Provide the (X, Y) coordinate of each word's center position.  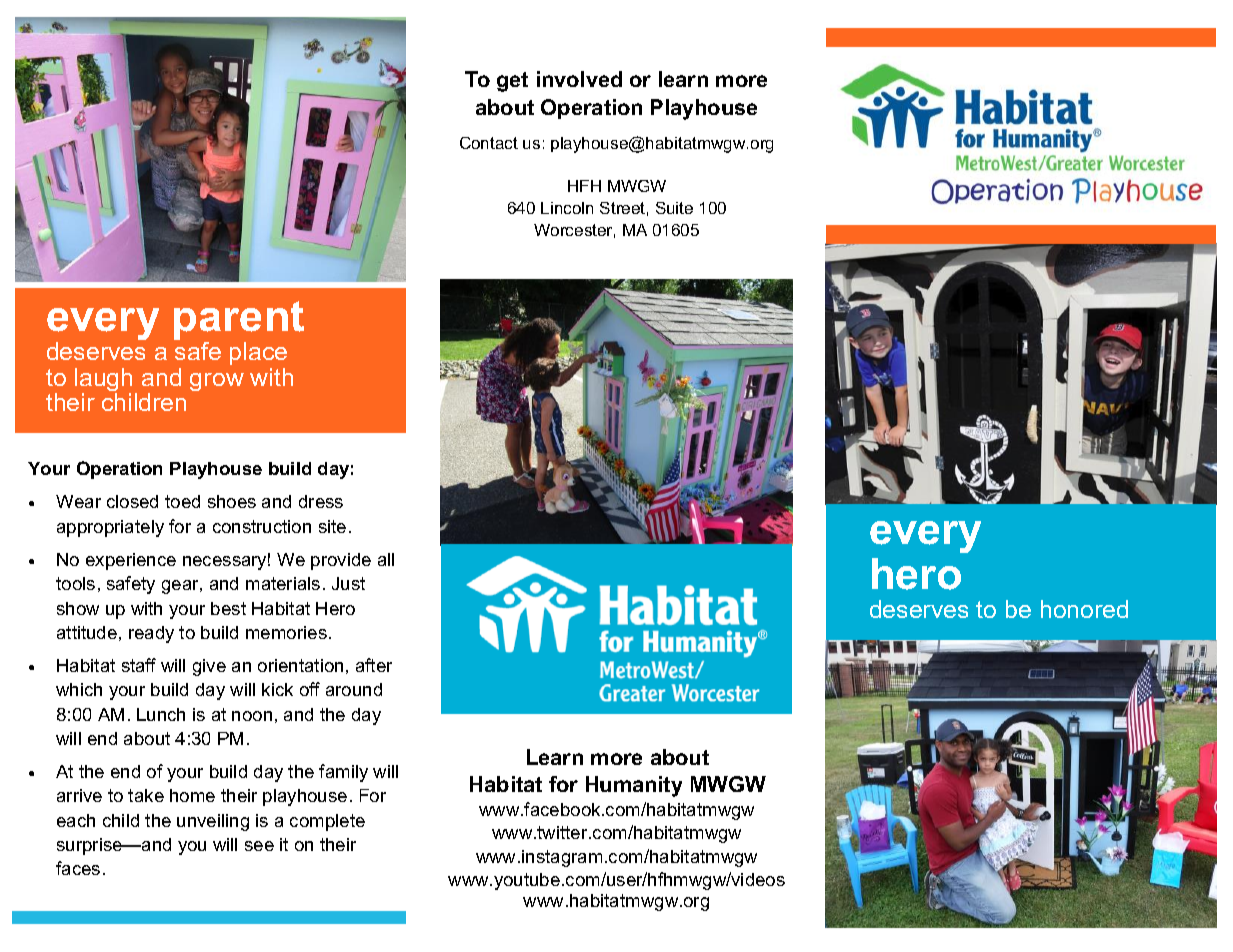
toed (182, 501)
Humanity (634, 786)
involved (579, 79)
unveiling (213, 822)
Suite (674, 208)
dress (321, 501)
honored (1084, 609)
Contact (489, 143)
